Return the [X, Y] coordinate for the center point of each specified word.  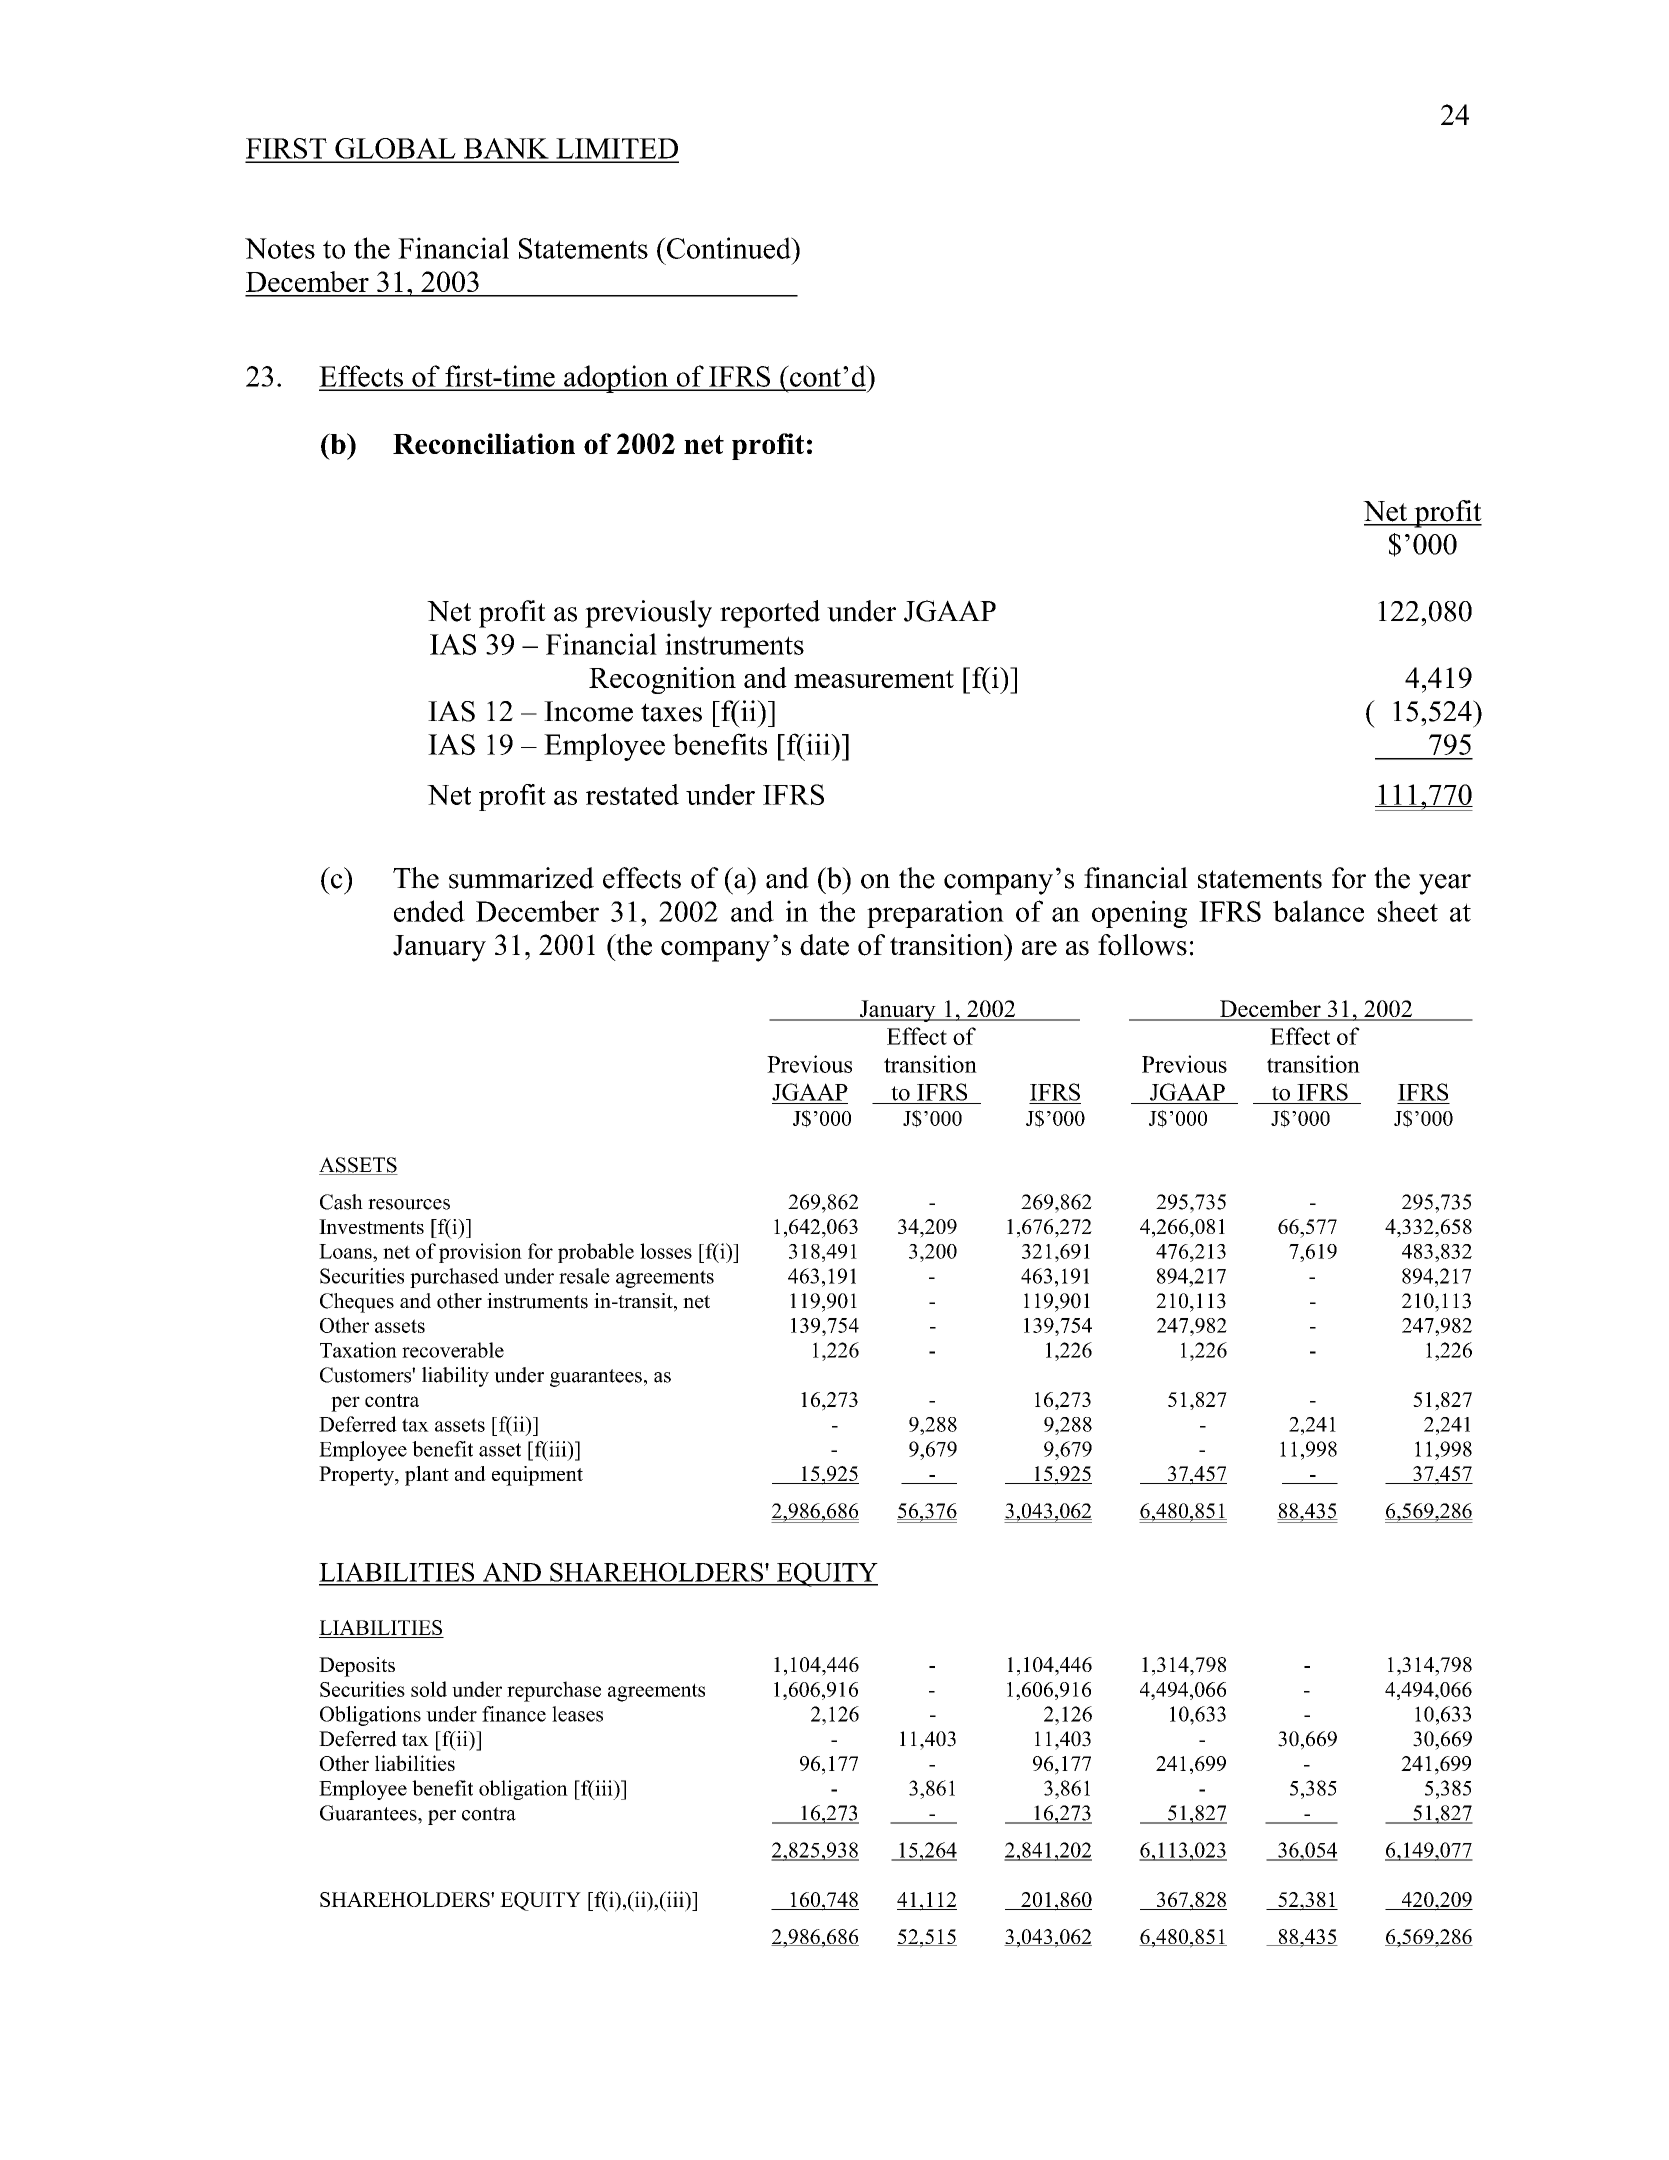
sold [429, 1689]
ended [429, 911]
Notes [280, 248]
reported [770, 614]
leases [577, 1714]
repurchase [554, 1691]
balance [1318, 911]
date [824, 945]
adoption [616, 379]
